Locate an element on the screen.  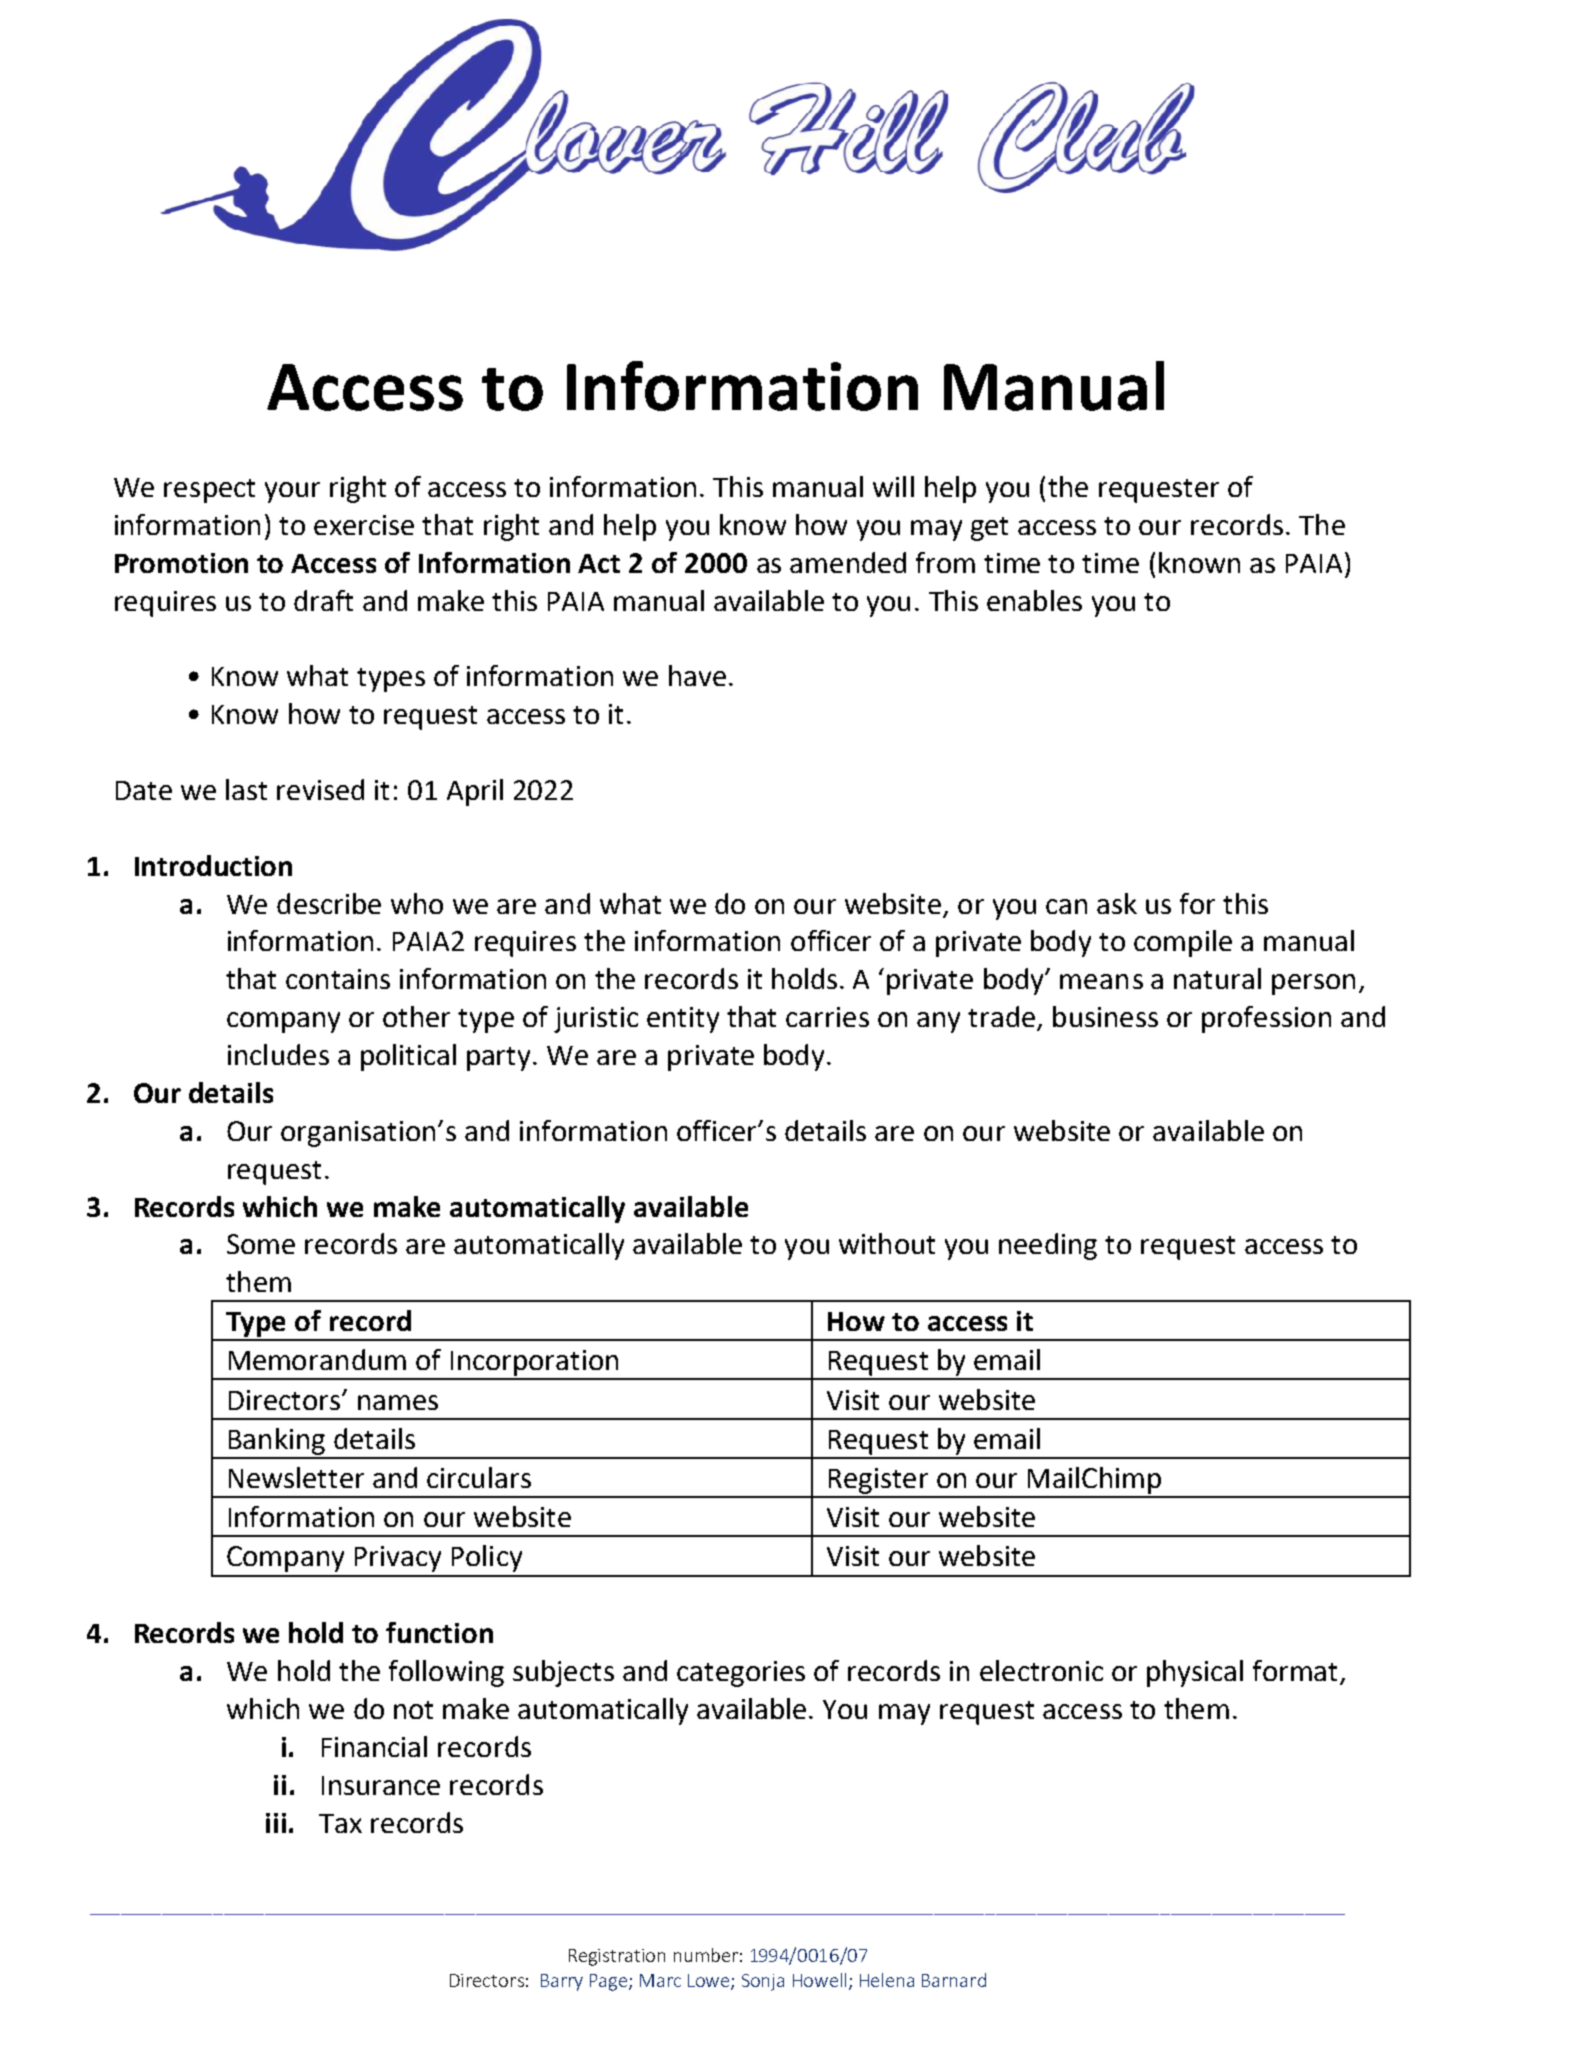
iii is located at coordinates (276, 1823).
